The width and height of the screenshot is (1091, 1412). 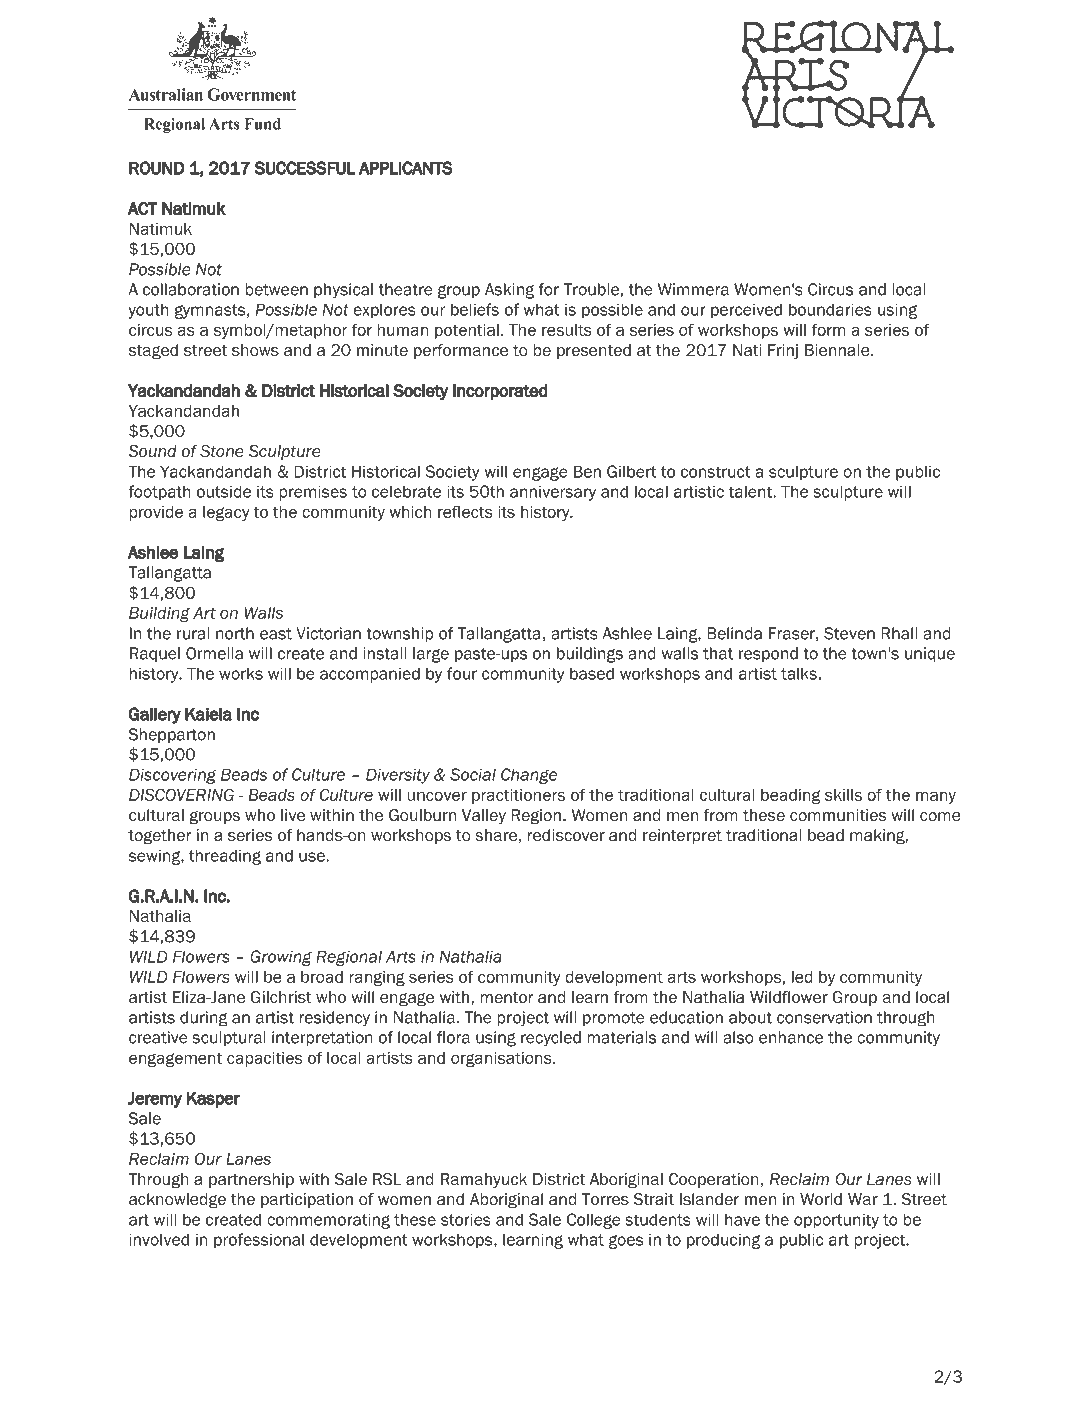 I want to click on construct, so click(x=716, y=472).
